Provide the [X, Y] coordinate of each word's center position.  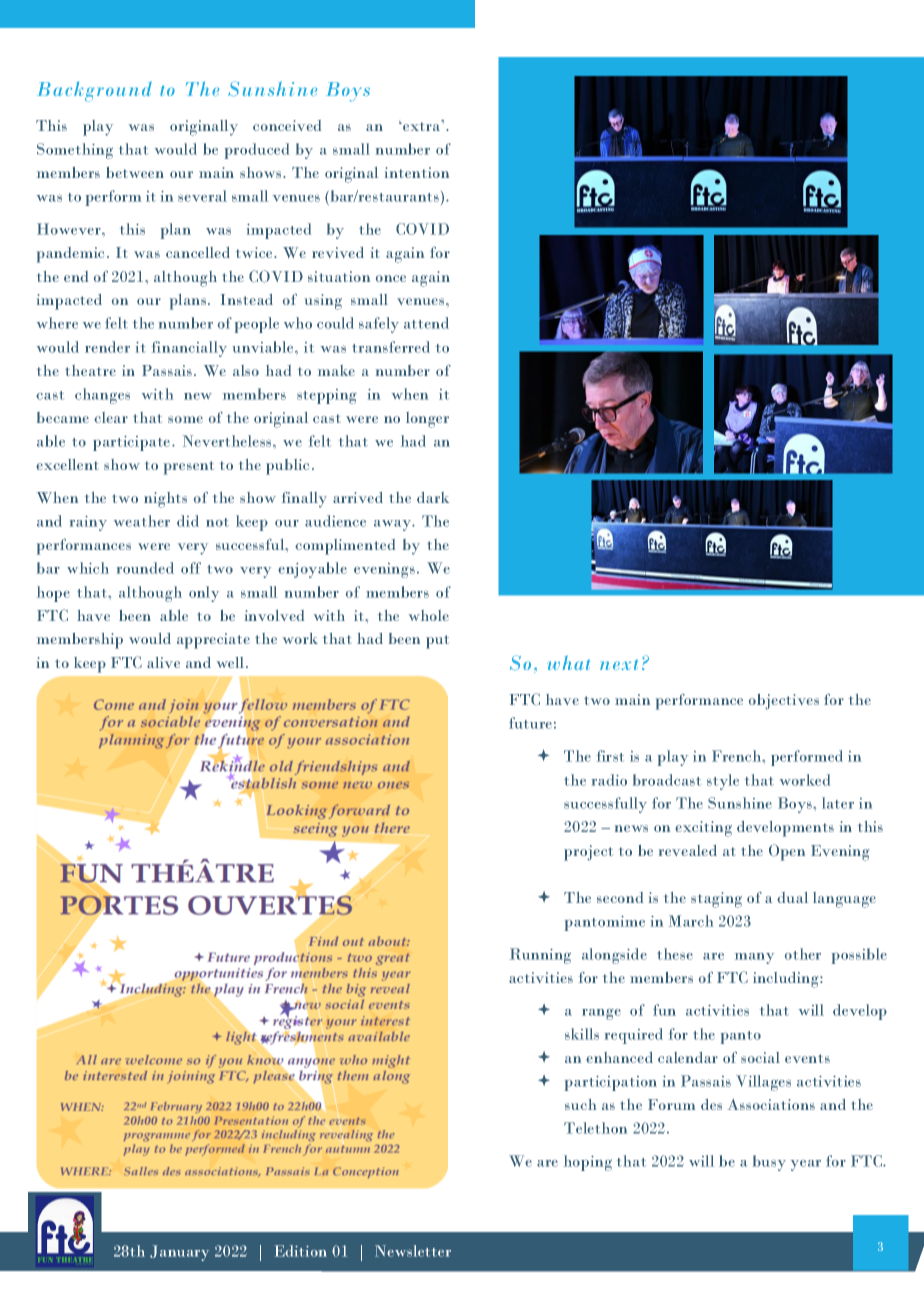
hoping [588, 1163]
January [179, 1253]
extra [422, 125]
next [619, 664]
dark [433, 497]
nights [165, 500]
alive [163, 662]
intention [417, 172]
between [135, 172]
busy [769, 1163]
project [588, 853]
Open [787, 852]
